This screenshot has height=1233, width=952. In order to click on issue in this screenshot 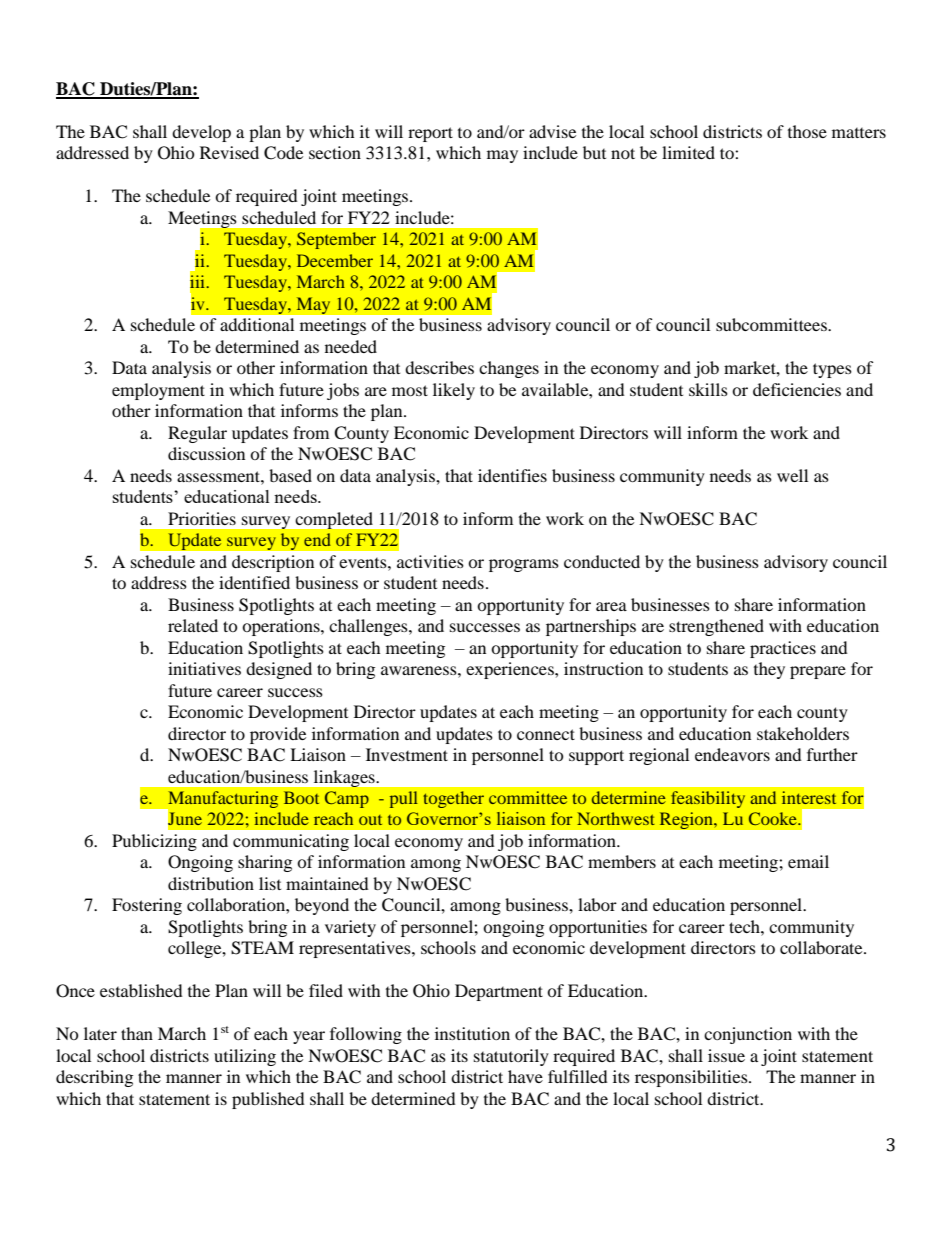, I will do `click(726, 1055)`.
